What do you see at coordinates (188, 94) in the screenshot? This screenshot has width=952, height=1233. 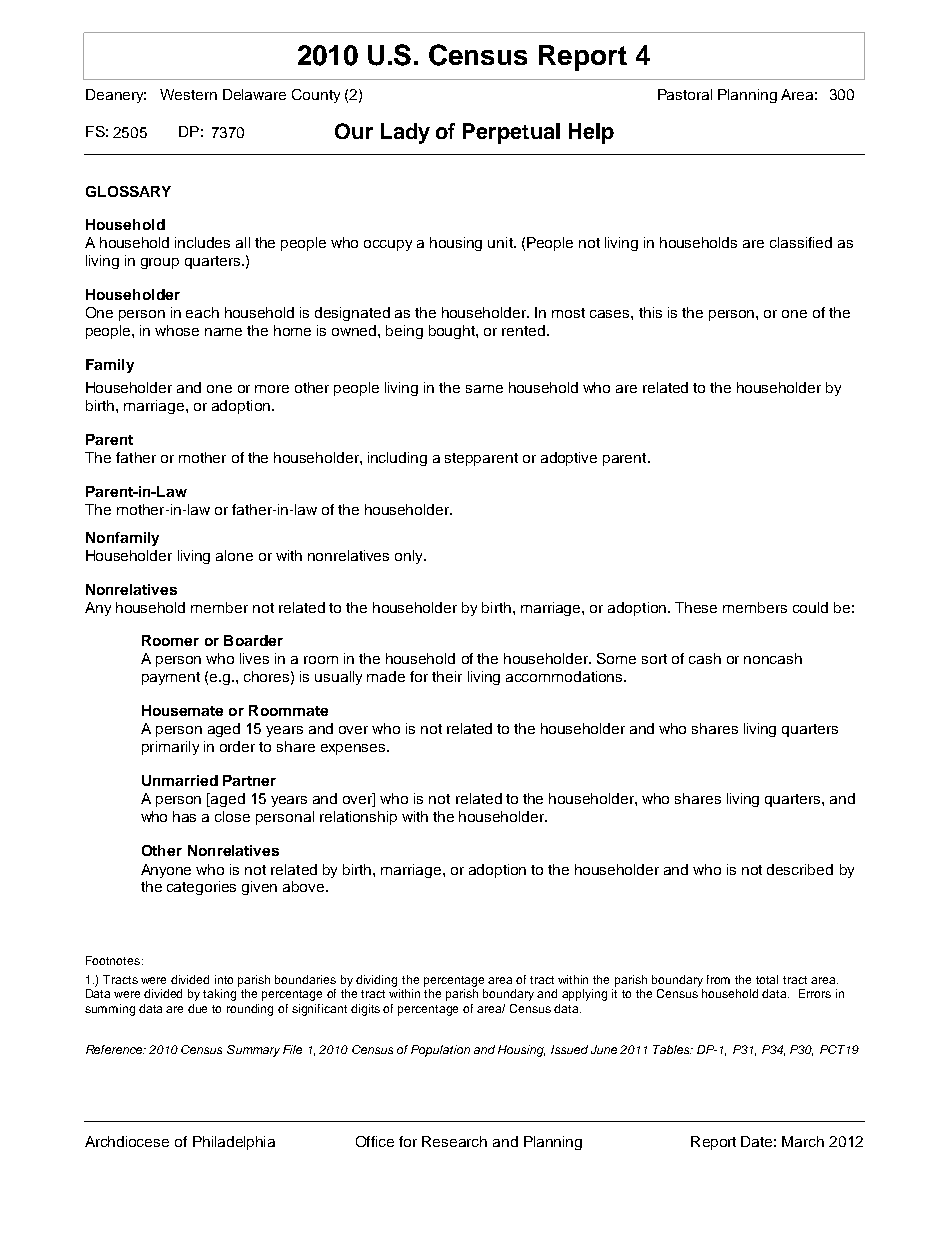 I see `Western` at bounding box center [188, 94].
